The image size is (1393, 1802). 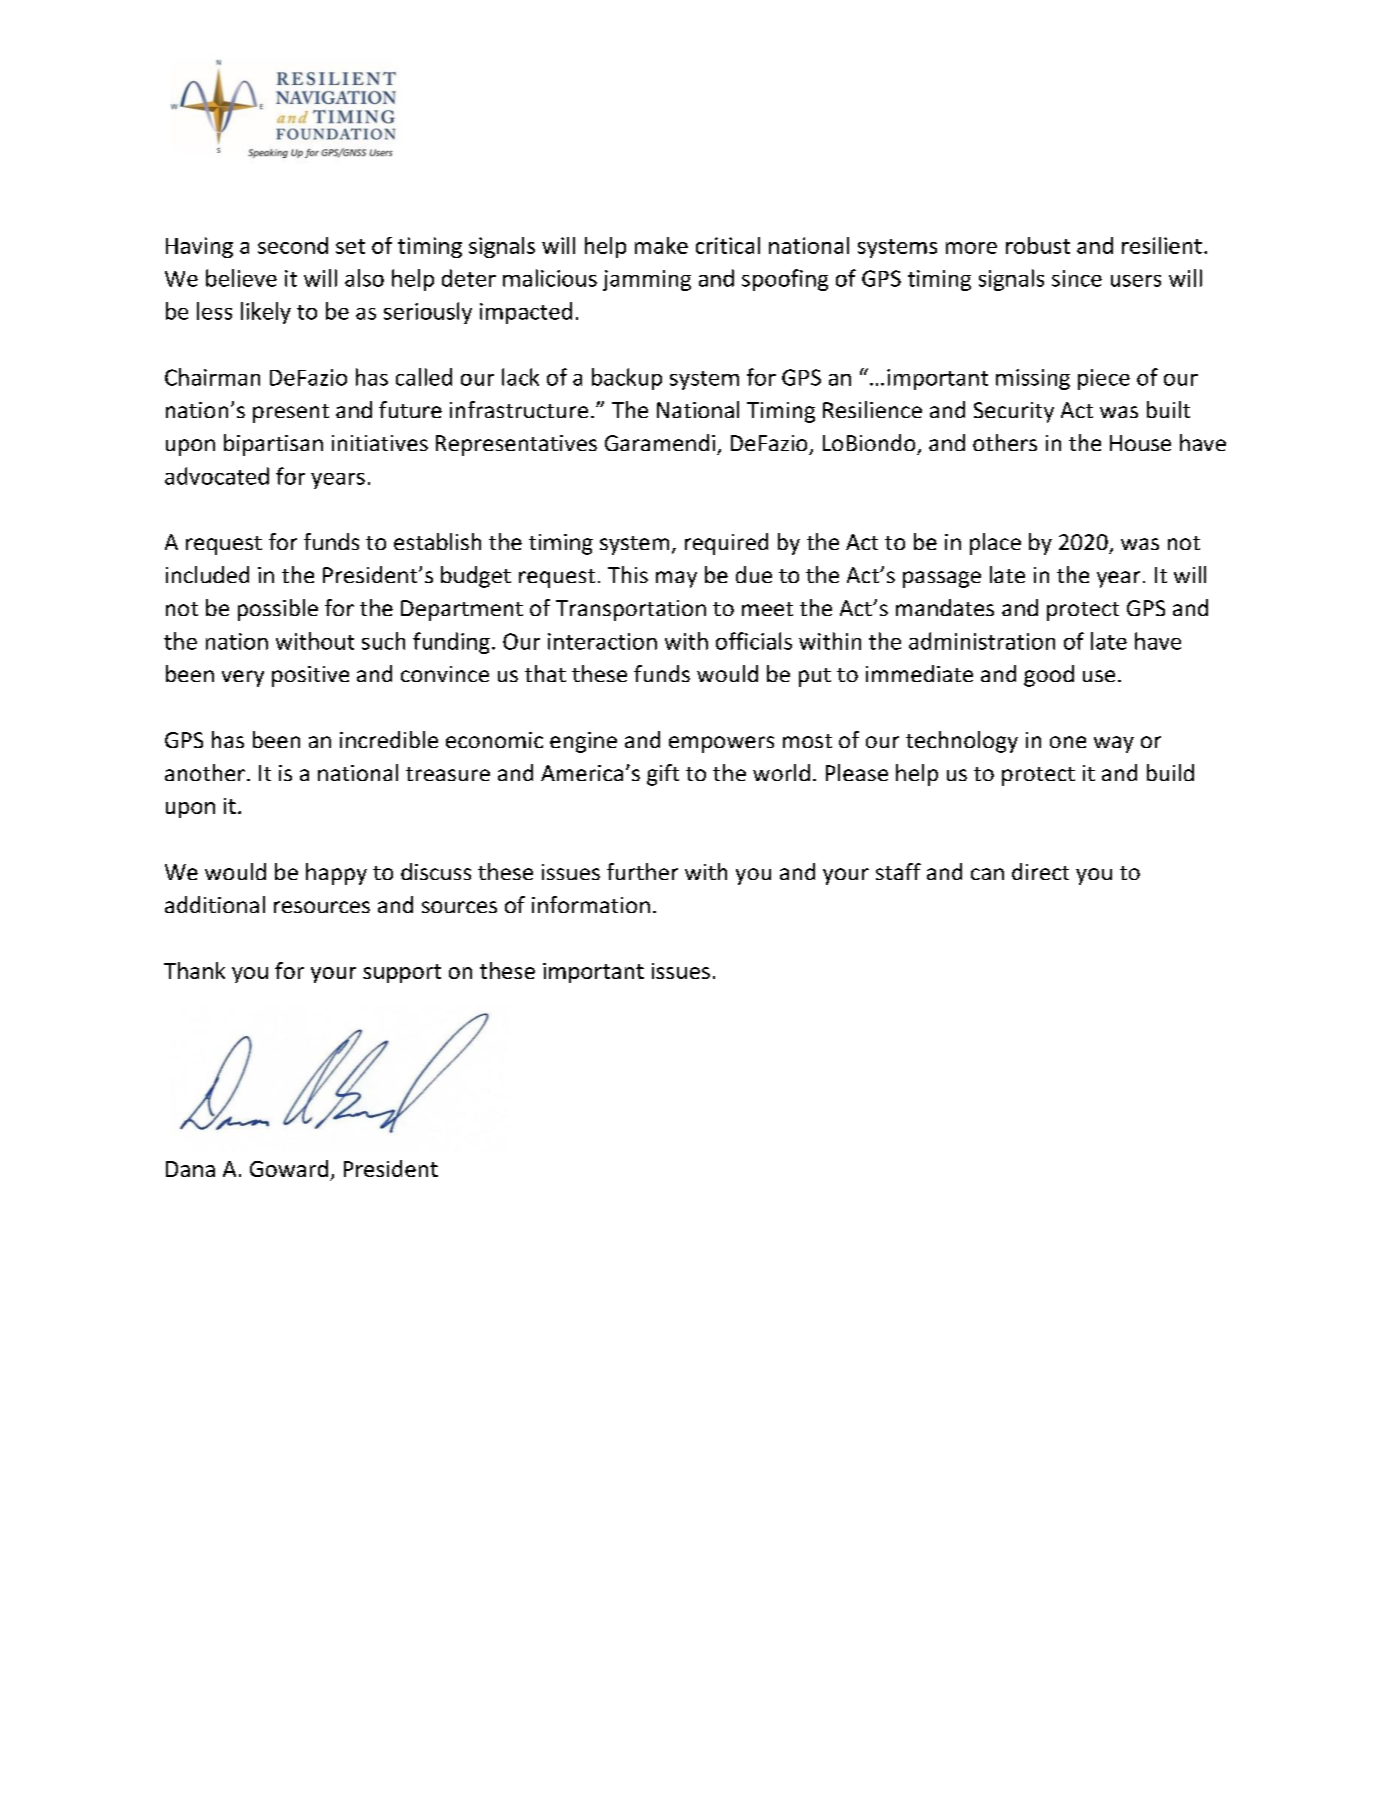 What do you see at coordinates (995, 544) in the screenshot?
I see `place` at bounding box center [995, 544].
